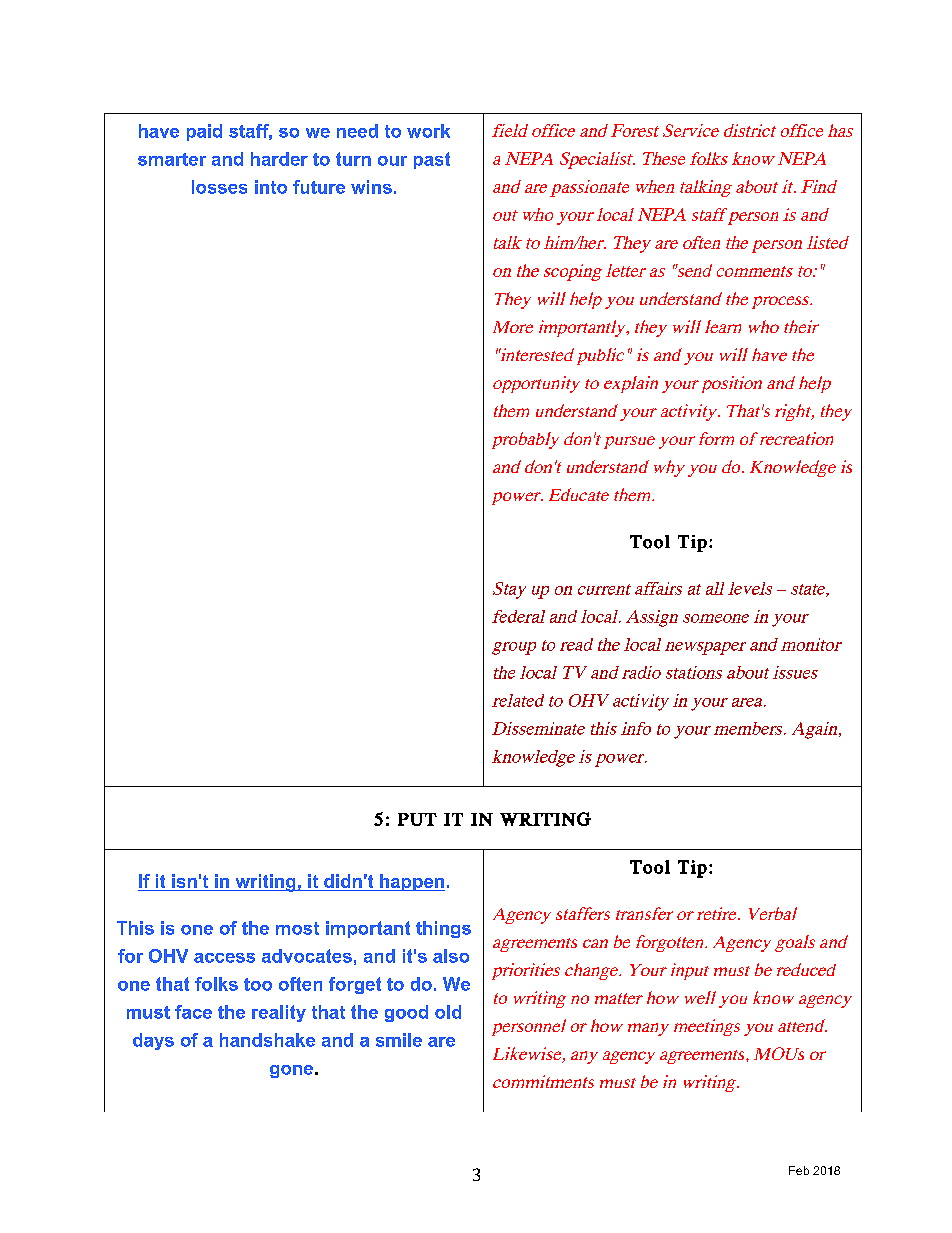 Image resolution: width=952 pixels, height=1233 pixels. I want to click on work, so click(428, 131).
